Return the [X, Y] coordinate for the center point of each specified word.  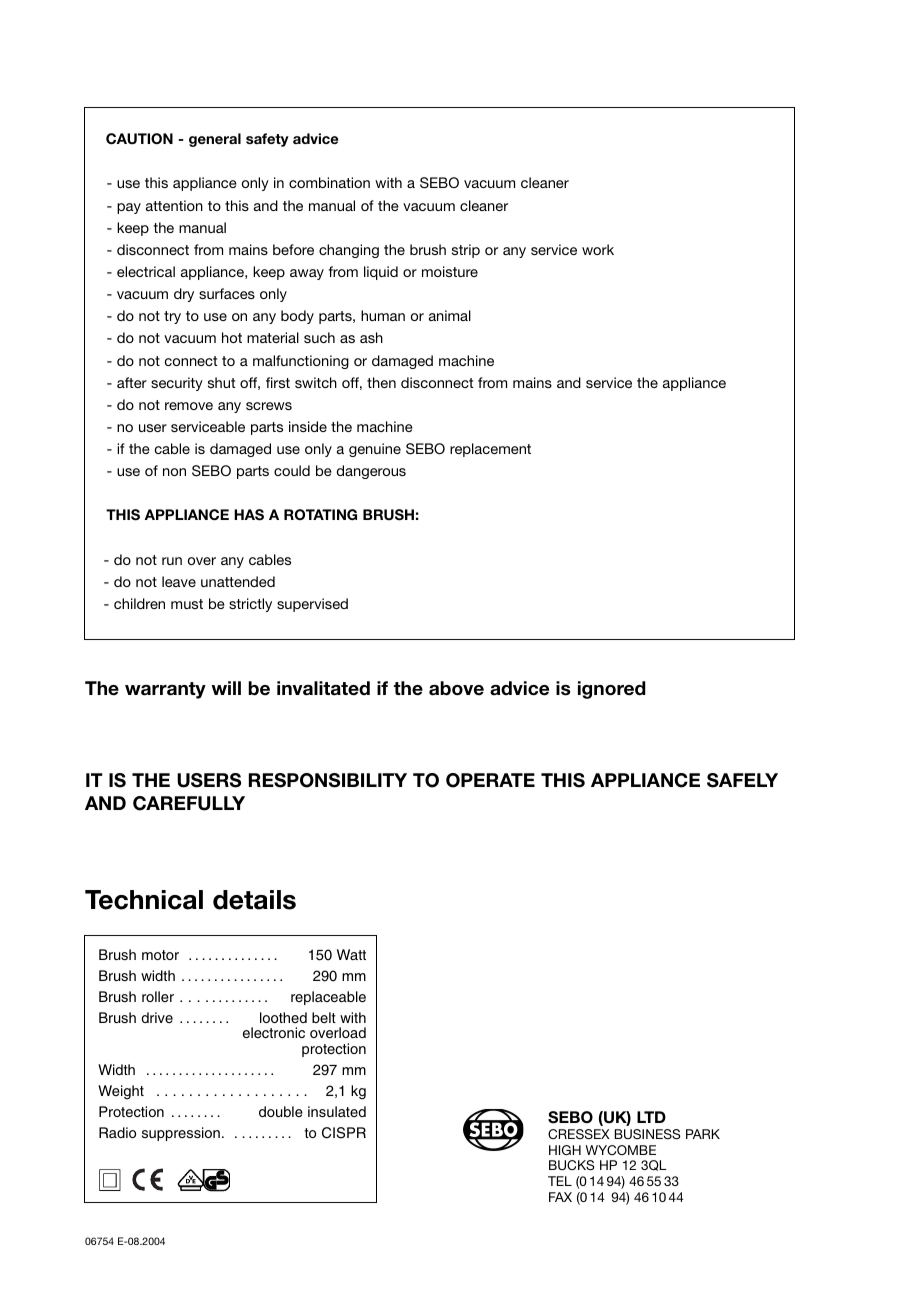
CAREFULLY [189, 803]
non [174, 472]
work [598, 249]
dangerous [371, 472]
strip [466, 251]
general [215, 140]
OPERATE [490, 780]
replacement [490, 450]
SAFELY [742, 780]
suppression [181, 1134]
